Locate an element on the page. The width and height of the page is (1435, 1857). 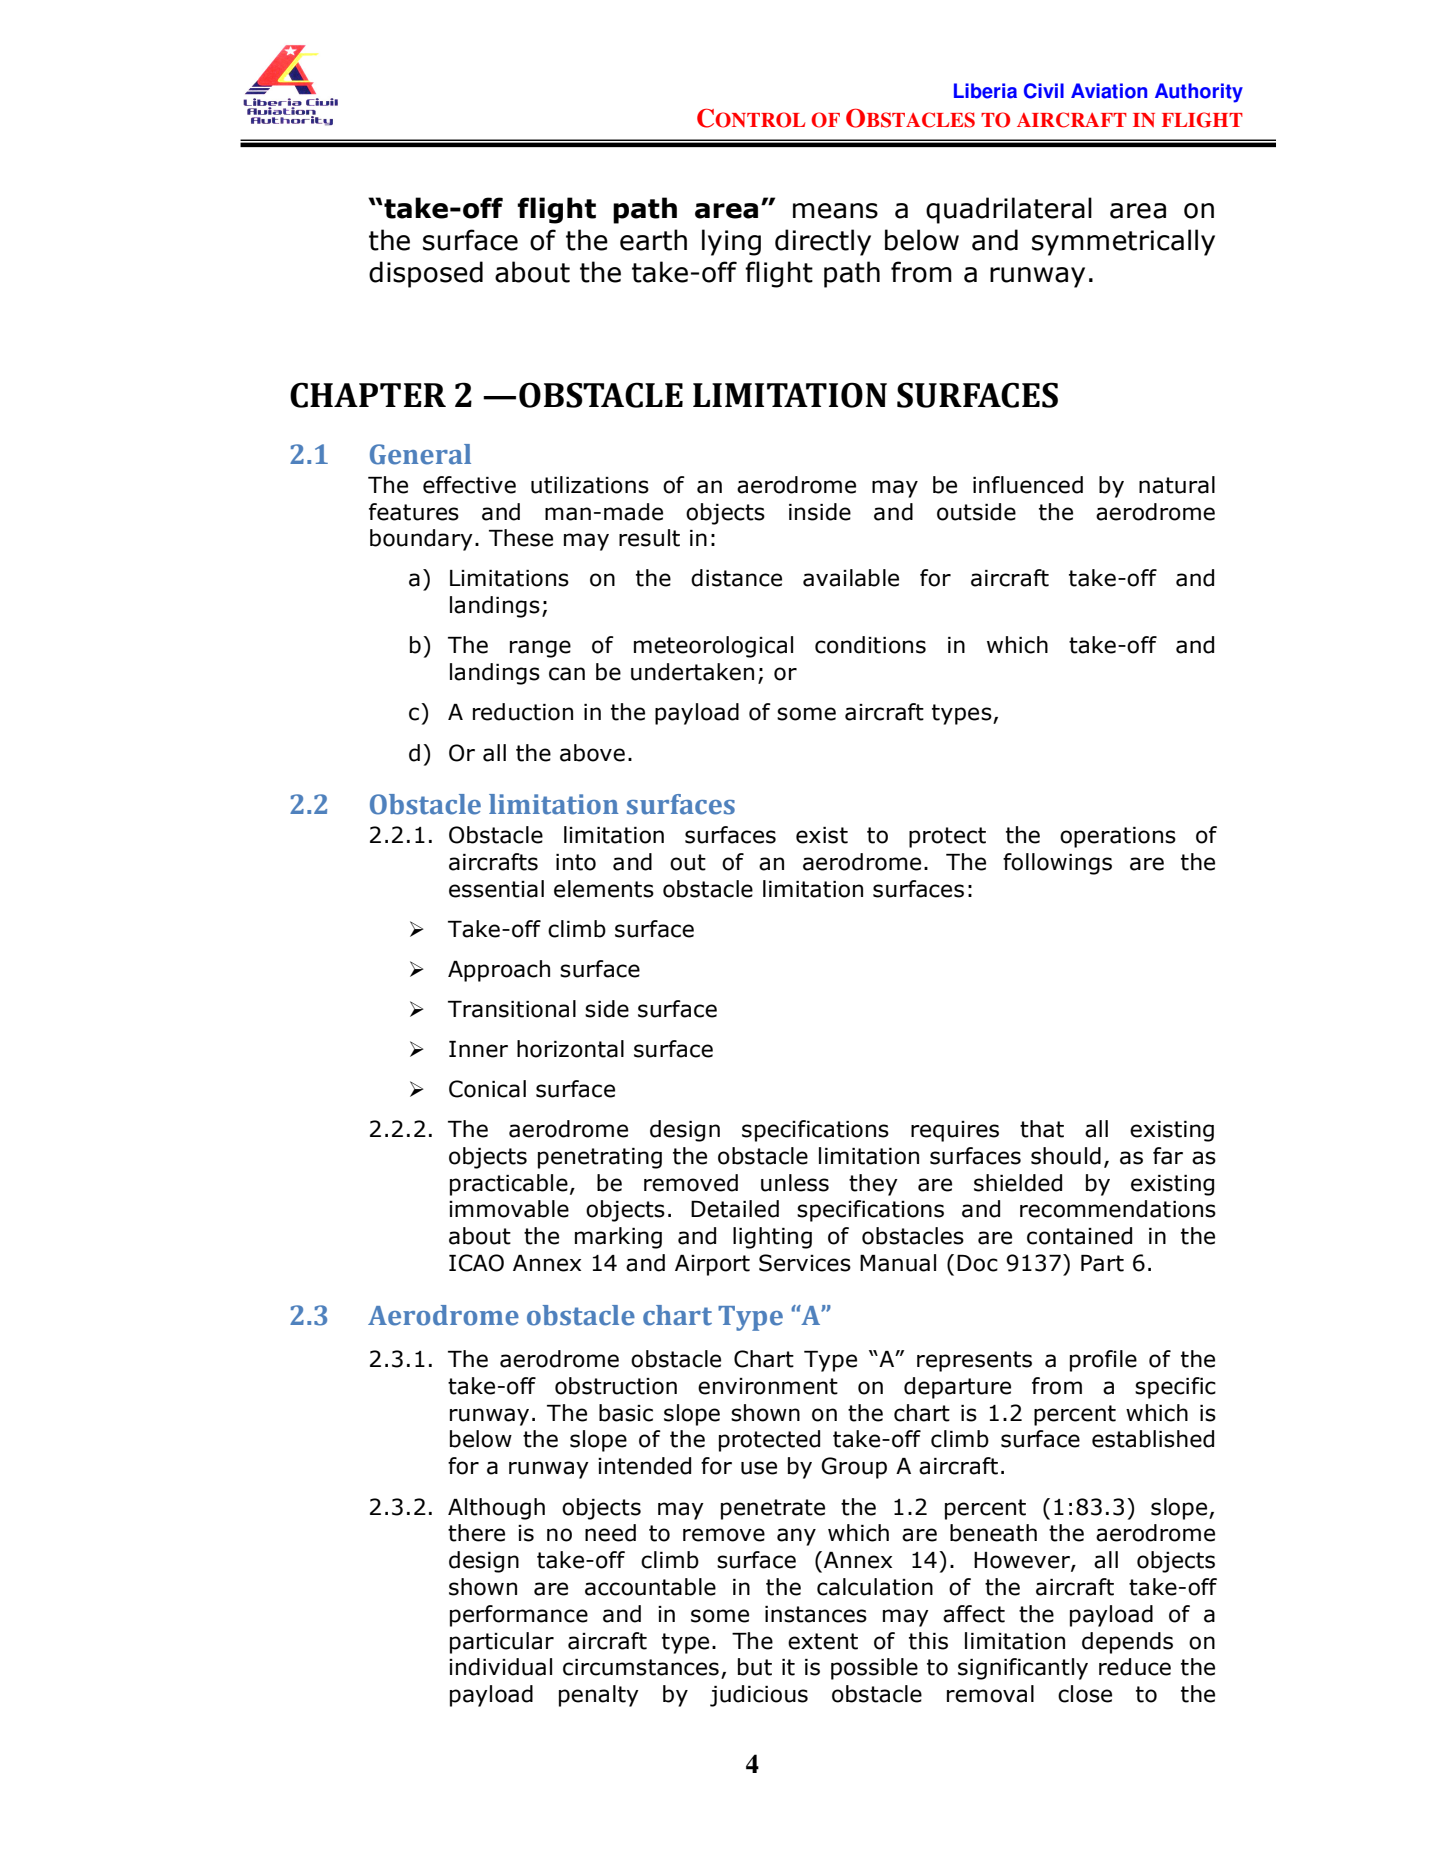
Aviation is located at coordinates (1109, 91).
